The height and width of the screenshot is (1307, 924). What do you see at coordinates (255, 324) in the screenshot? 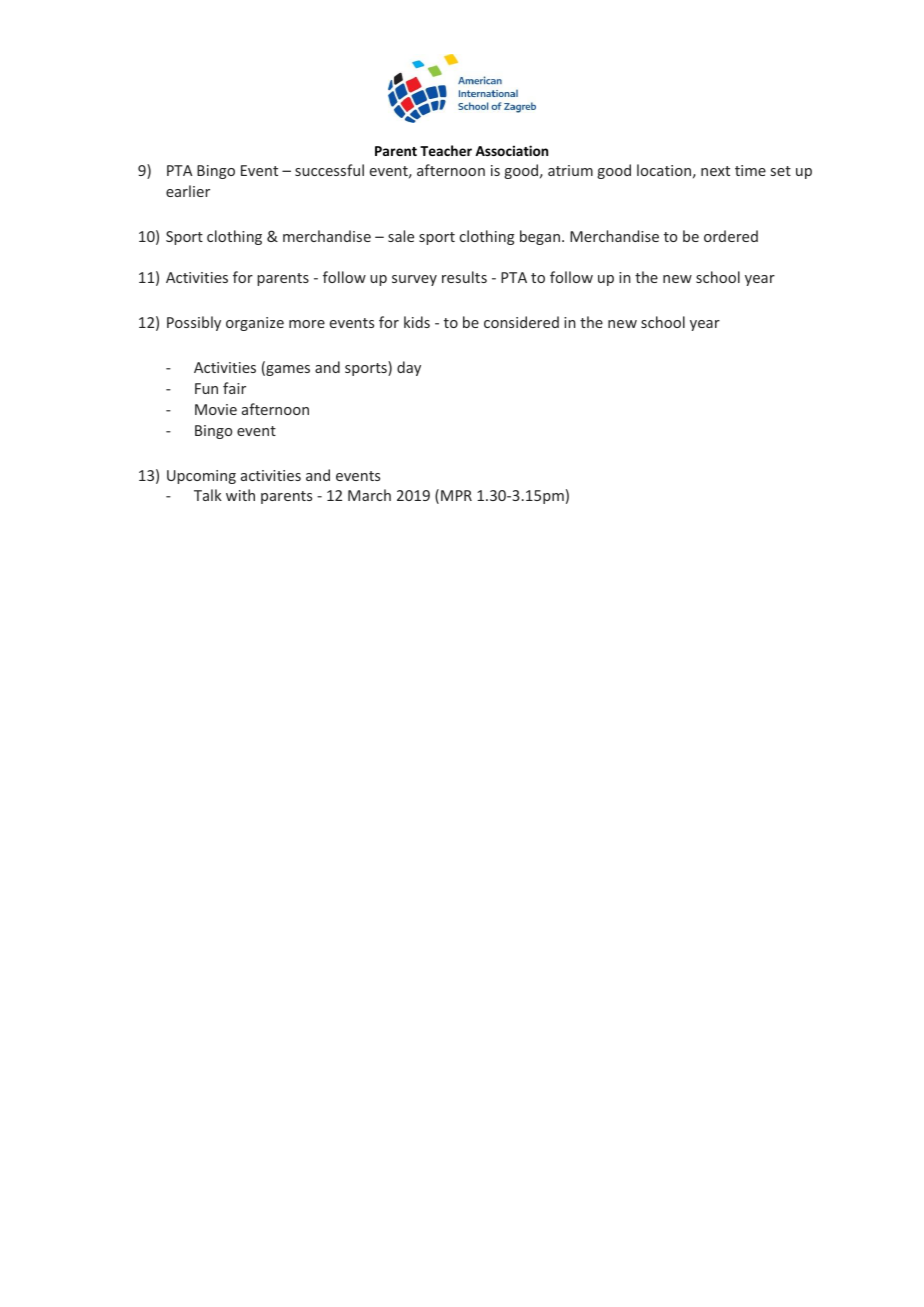
I see `organize` at bounding box center [255, 324].
